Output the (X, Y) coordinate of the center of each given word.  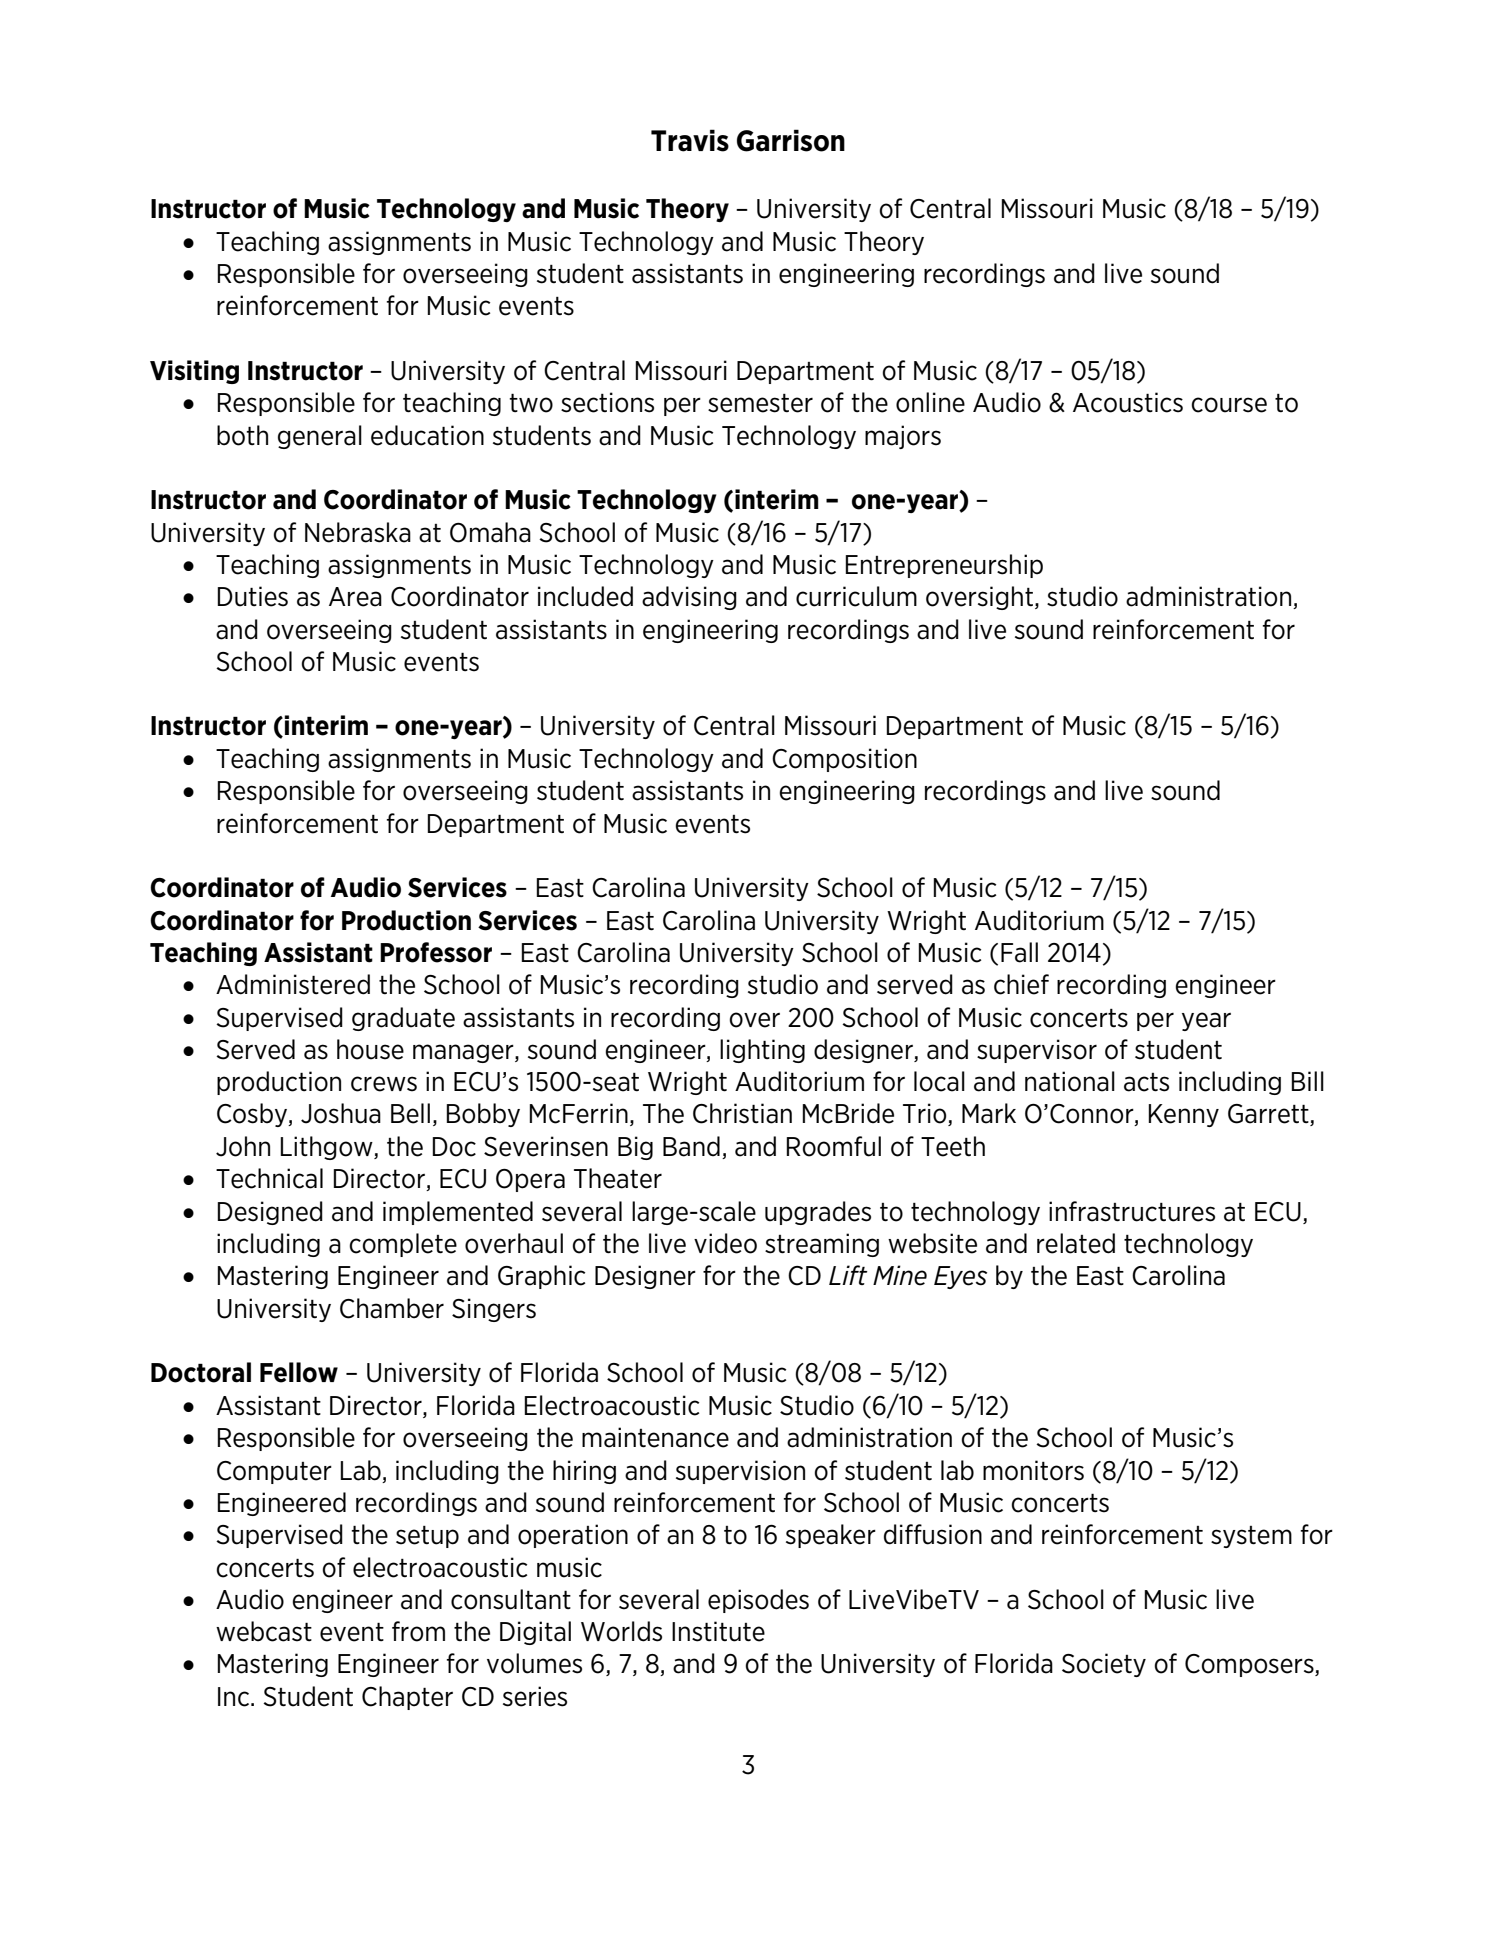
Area (355, 597)
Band (691, 1146)
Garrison (791, 140)
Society (1104, 1665)
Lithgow (328, 1148)
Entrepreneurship (944, 566)
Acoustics (1128, 402)
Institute (718, 1631)
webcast (264, 1631)
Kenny (1184, 1115)
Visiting (194, 372)
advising (689, 598)
